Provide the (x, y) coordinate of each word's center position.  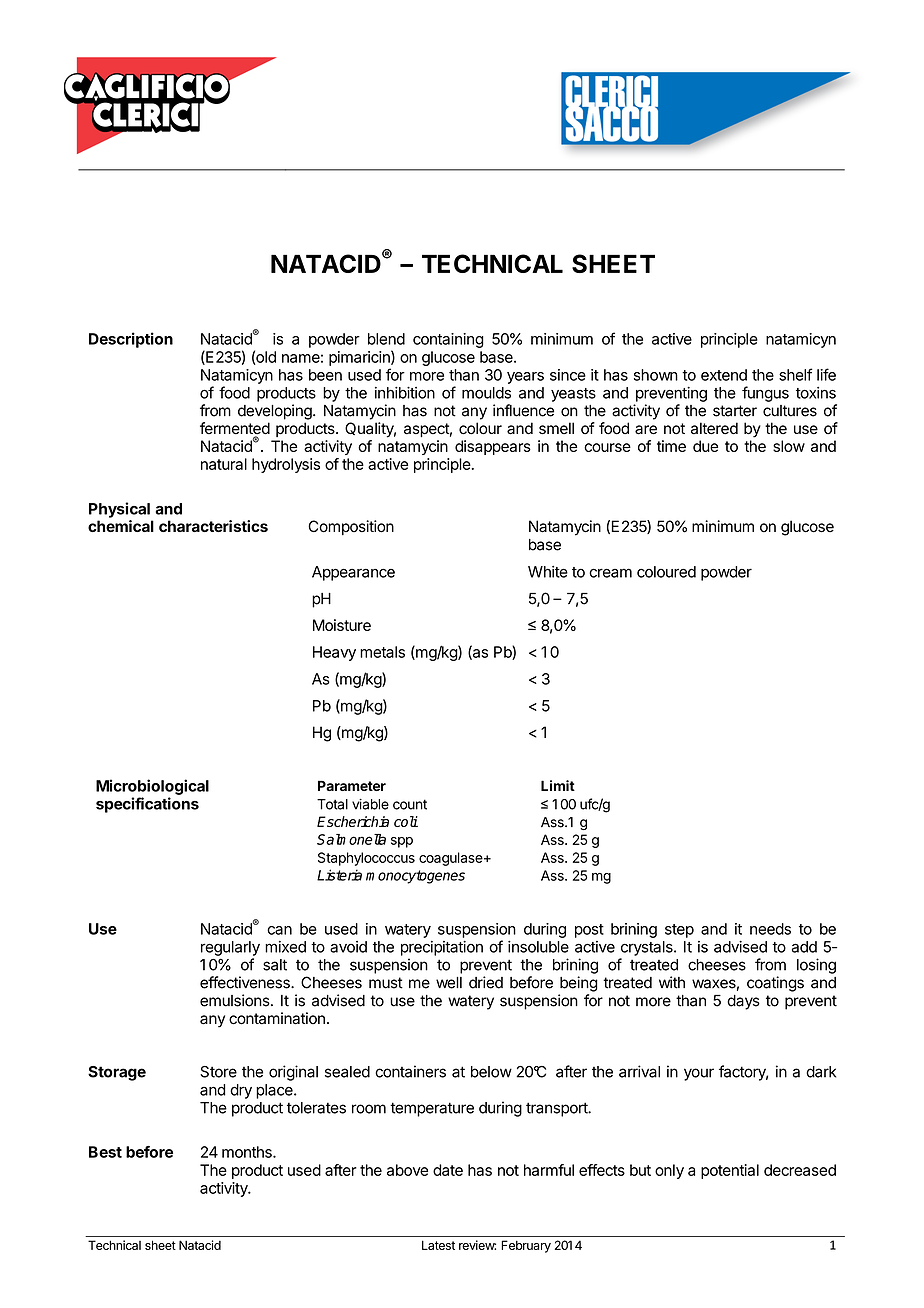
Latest (438, 1245)
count (410, 804)
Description (131, 340)
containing (448, 340)
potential (730, 1171)
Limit (558, 785)
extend (724, 375)
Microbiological (152, 787)
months (248, 1152)
